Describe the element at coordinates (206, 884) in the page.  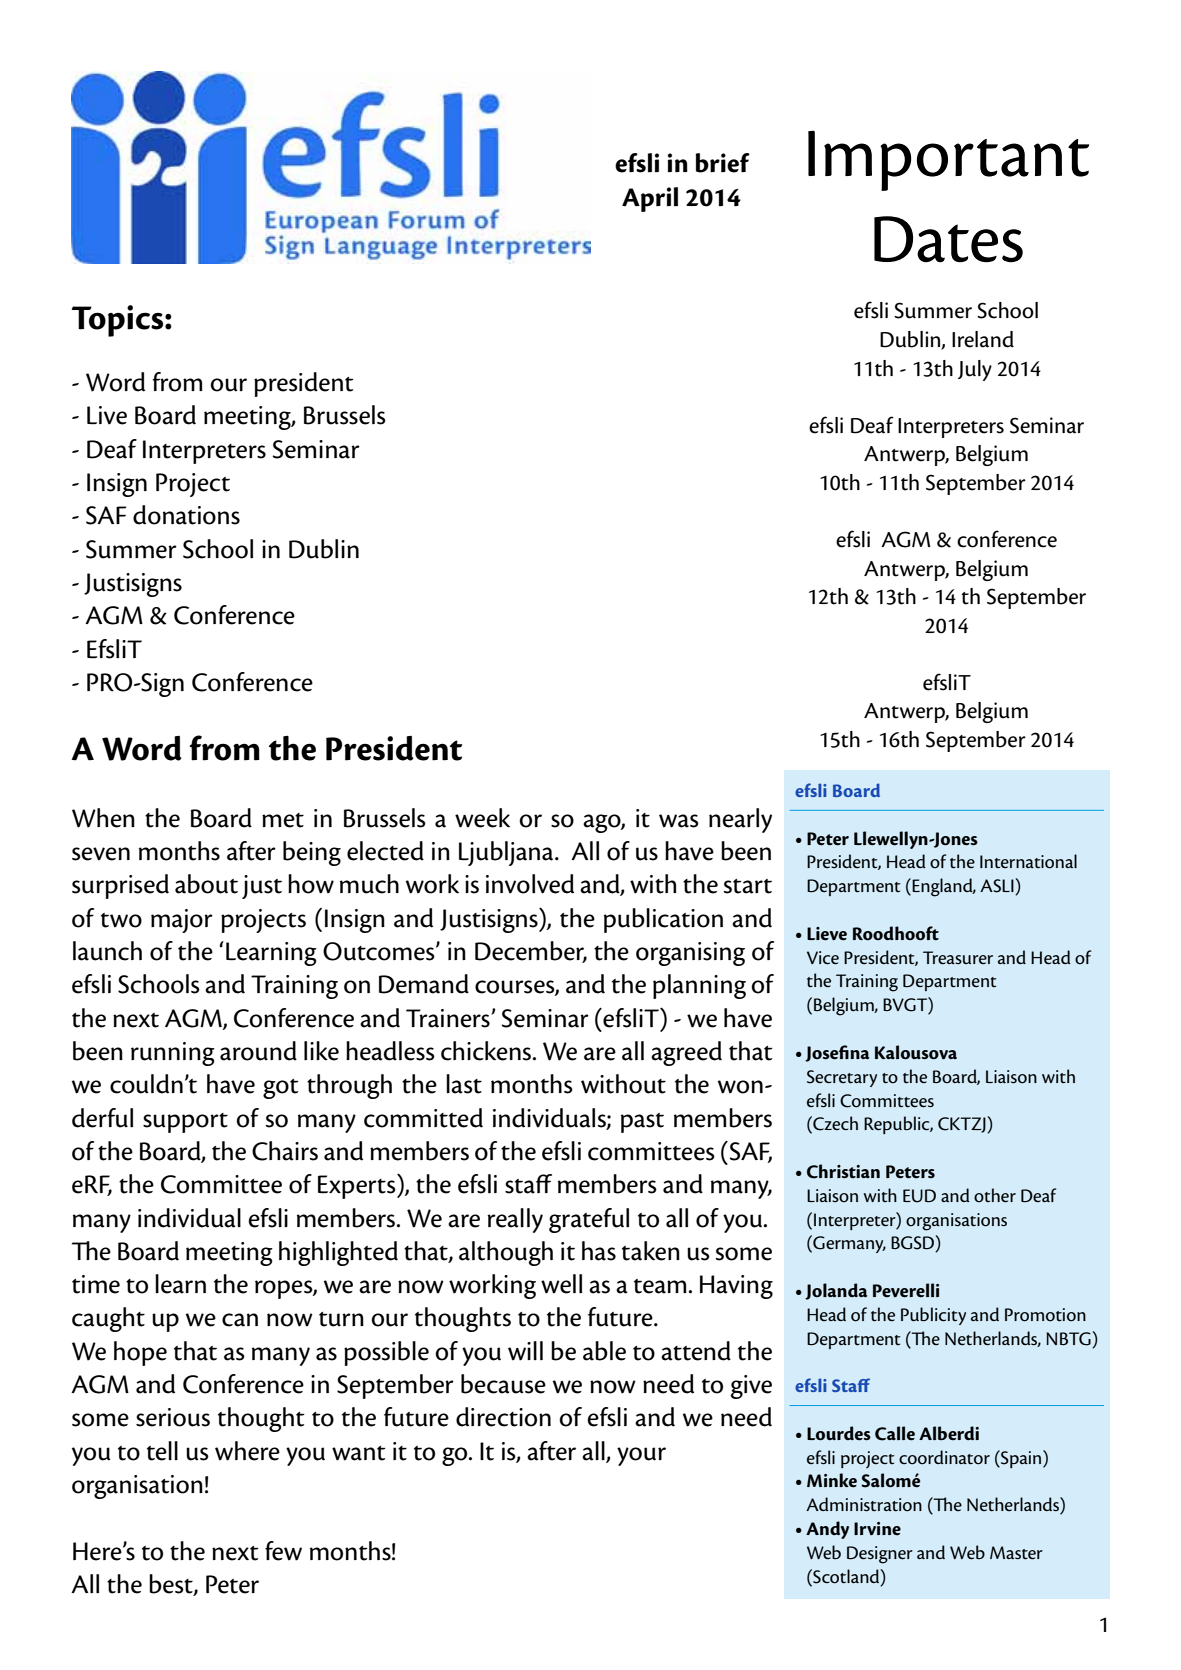
I see `about` at that location.
